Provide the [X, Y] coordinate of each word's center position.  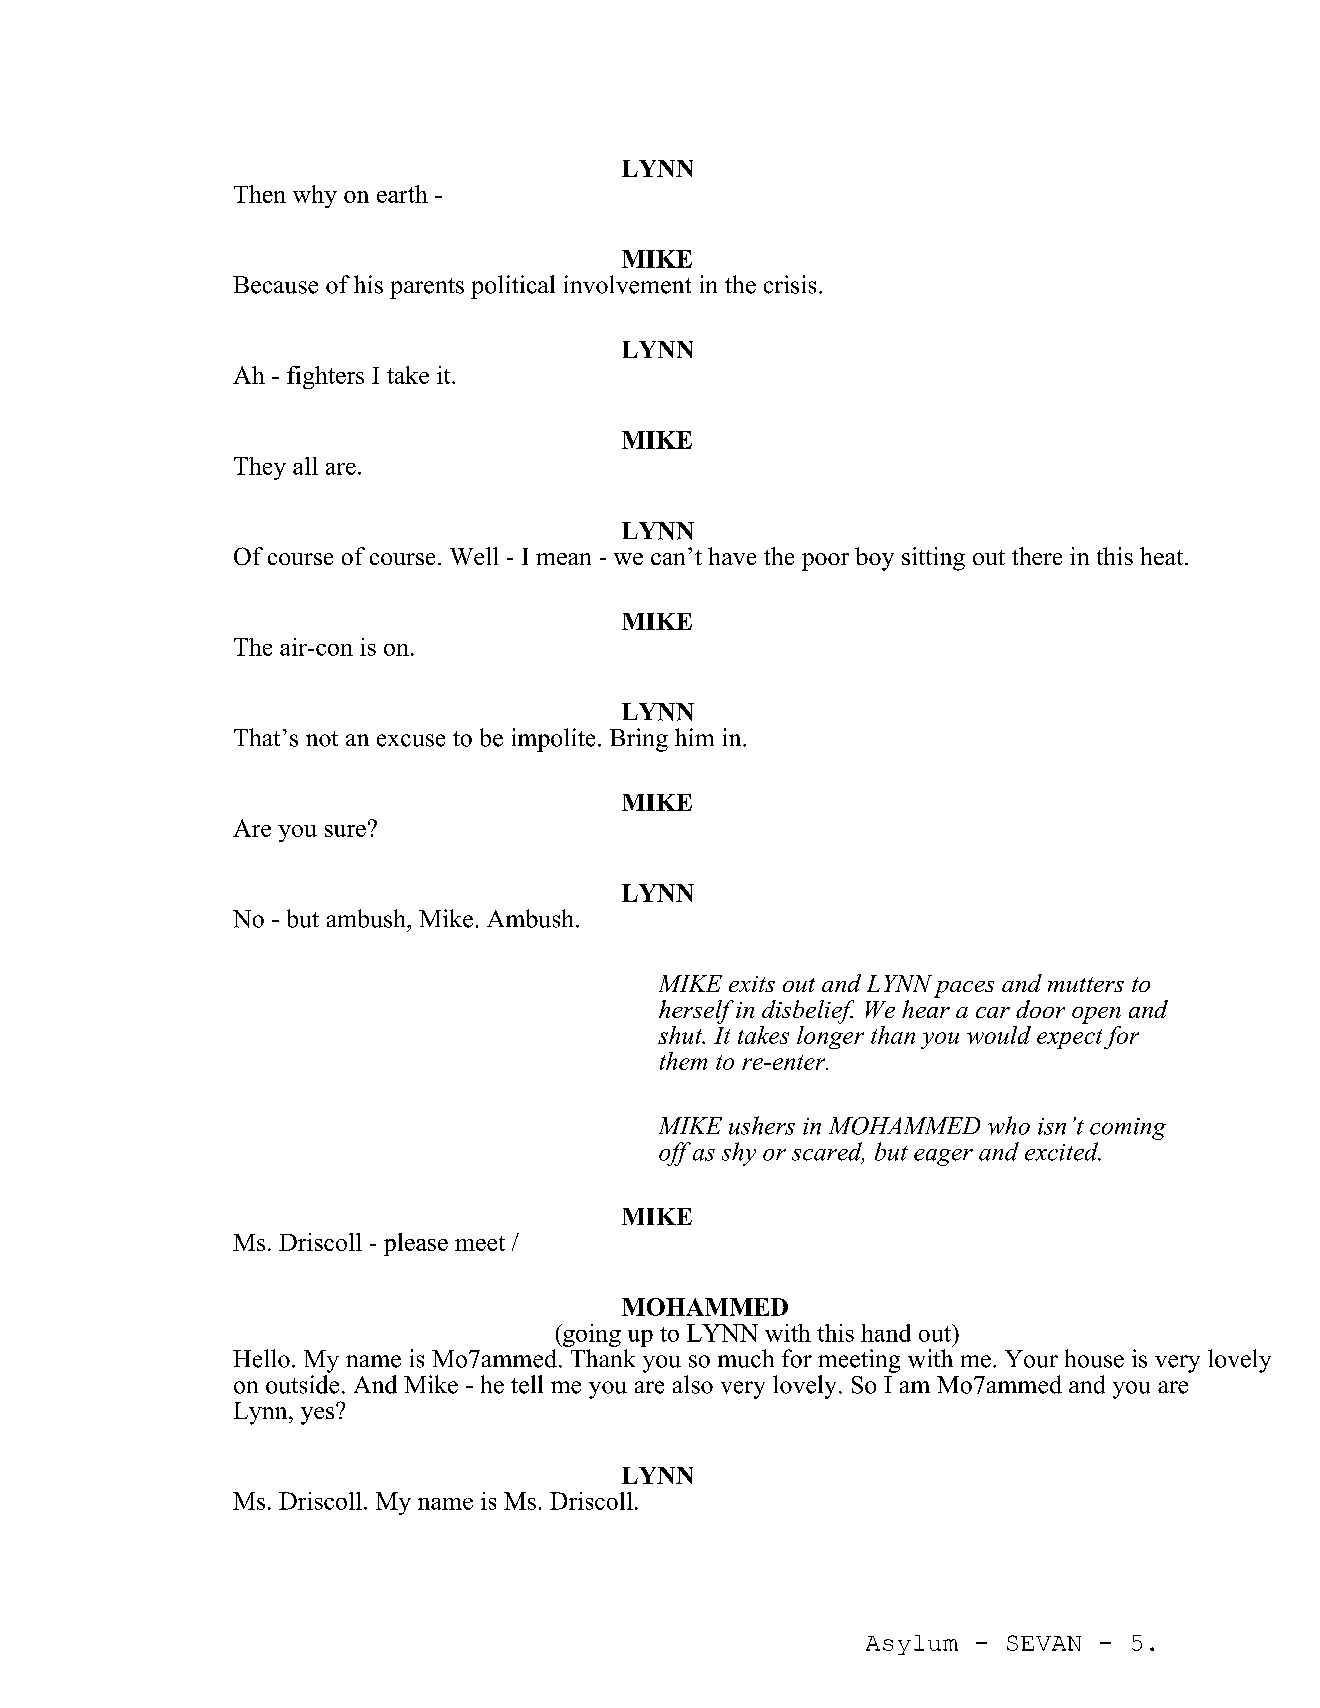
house [1094, 1358]
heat [1163, 556]
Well [474, 556]
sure [345, 831]
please [416, 1244]
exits [752, 984]
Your [1031, 1359]
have [732, 556]
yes [319, 1414]
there [1037, 556]
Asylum [912, 1645]
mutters [1086, 984]
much [746, 1358]
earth [402, 194]
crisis [790, 284]
